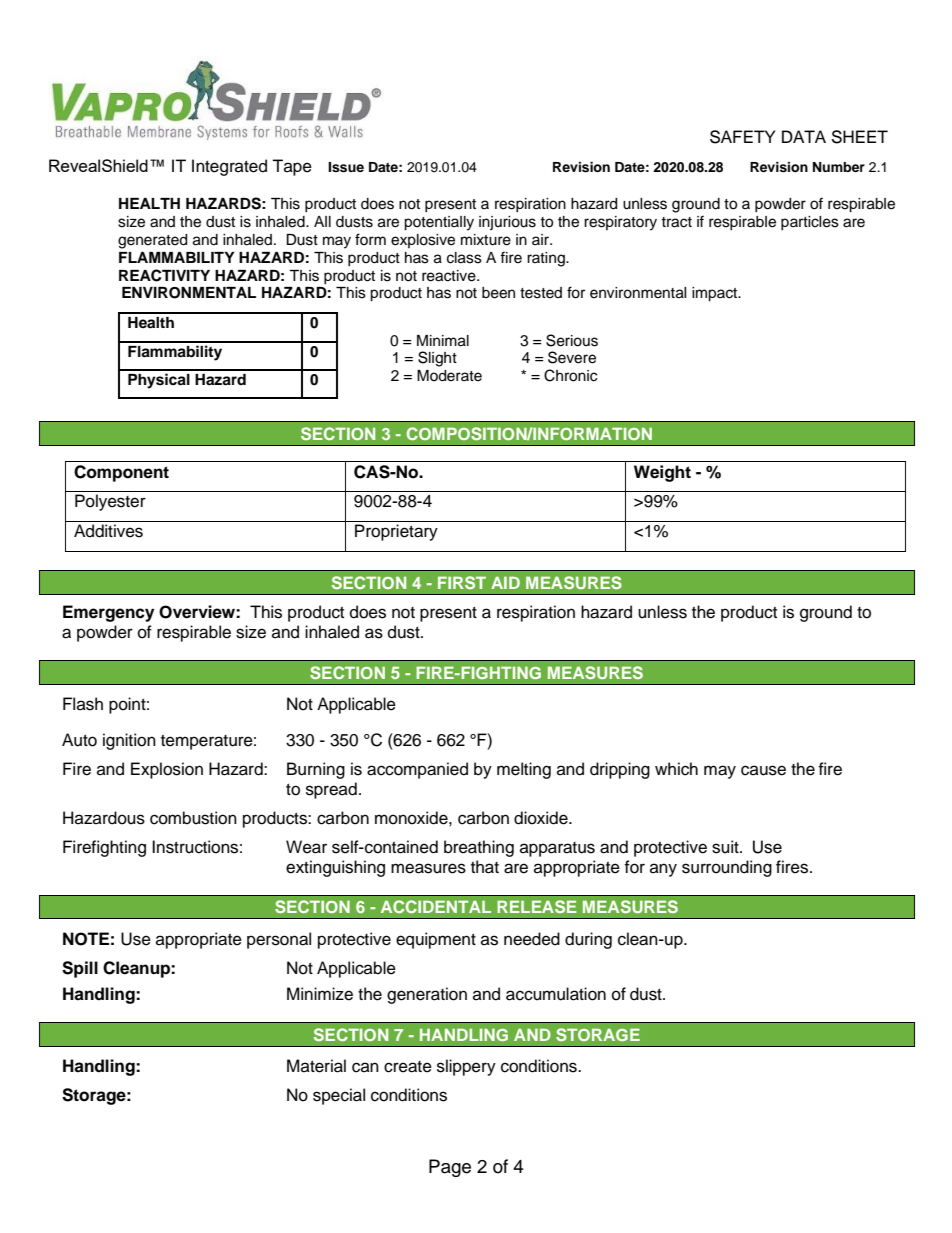 Image resolution: width=952 pixels, height=1233 pixels. What do you see at coordinates (479, 848) in the screenshot?
I see `breathing` at bounding box center [479, 848].
